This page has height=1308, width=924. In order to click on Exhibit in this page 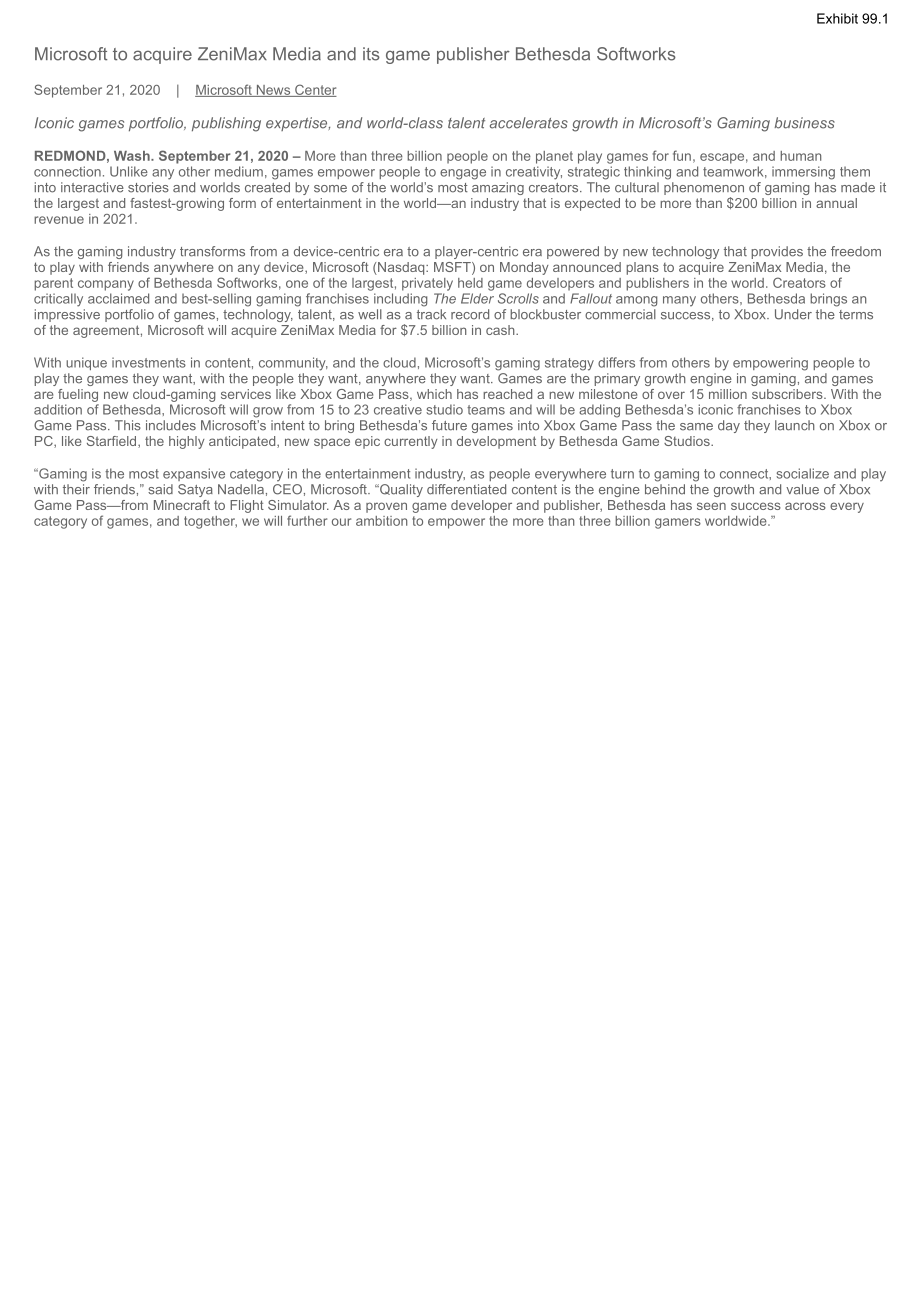, I will do `click(837, 18)`.
